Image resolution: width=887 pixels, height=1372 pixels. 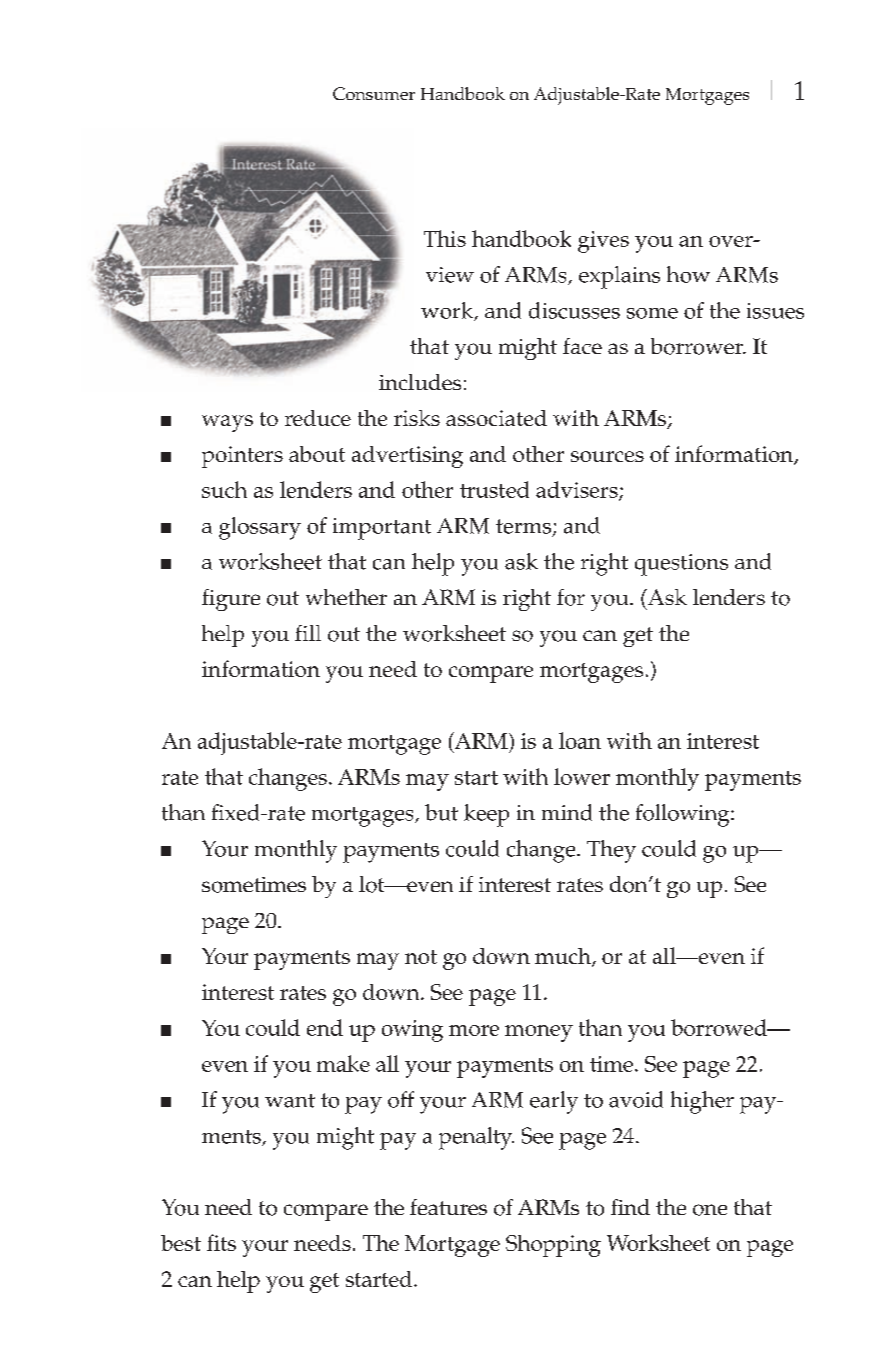 What do you see at coordinates (688, 274) in the screenshot?
I see `how` at bounding box center [688, 274].
